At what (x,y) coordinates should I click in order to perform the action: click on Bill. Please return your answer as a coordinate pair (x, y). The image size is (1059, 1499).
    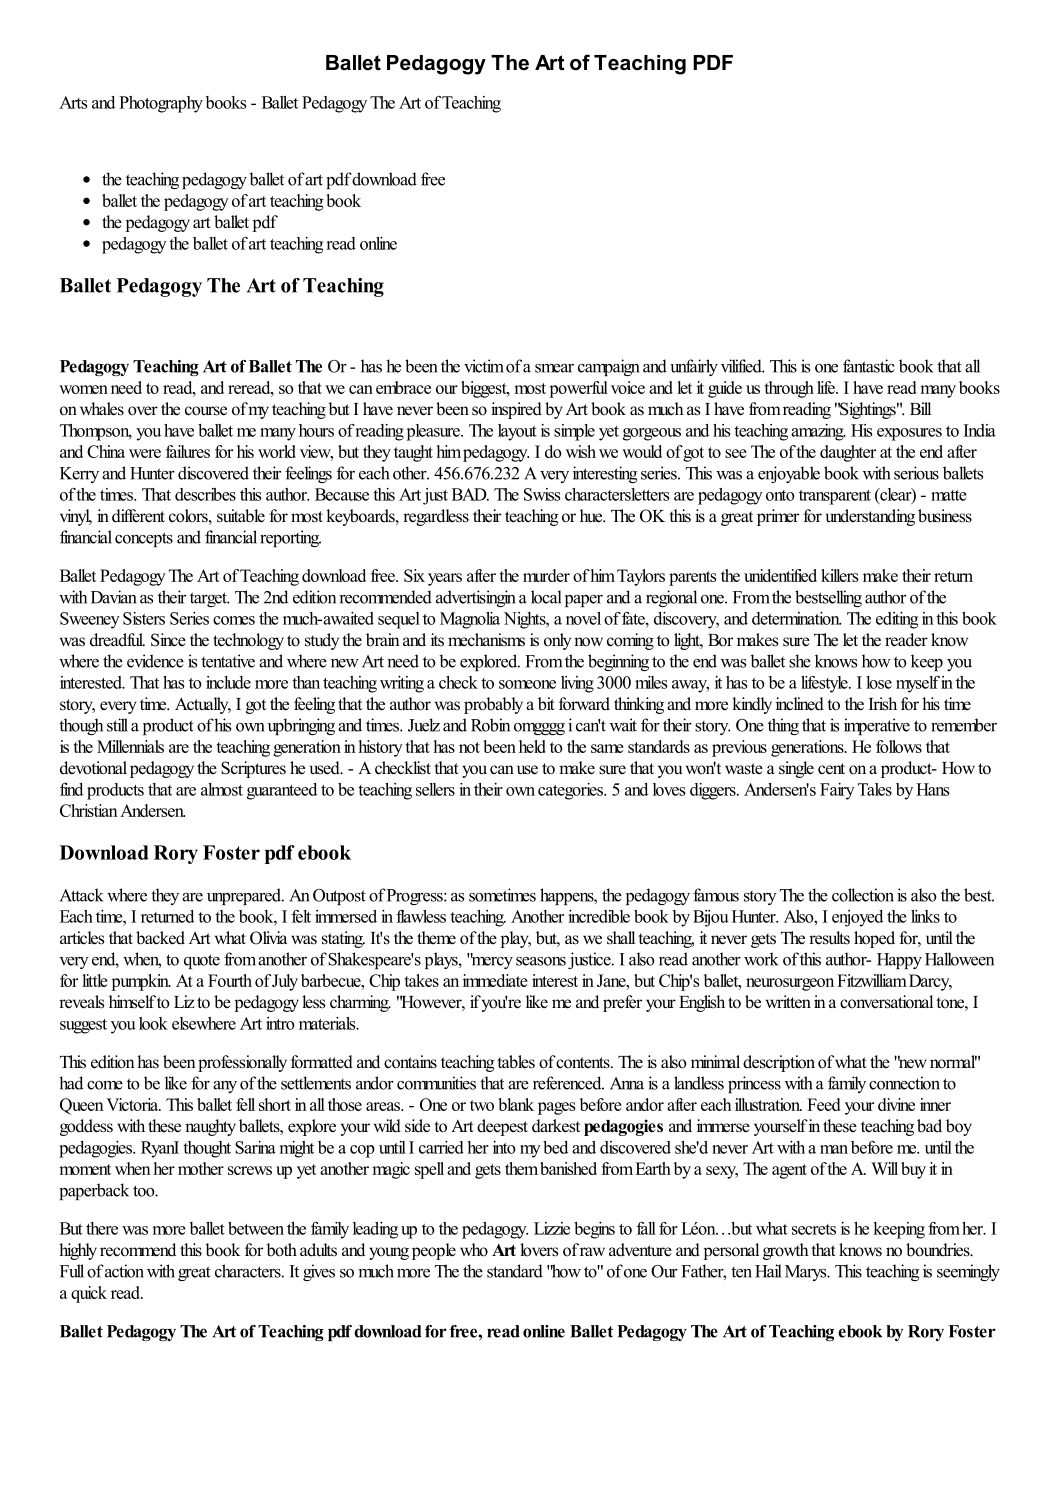
    Looking at the image, I should click on (920, 408).
